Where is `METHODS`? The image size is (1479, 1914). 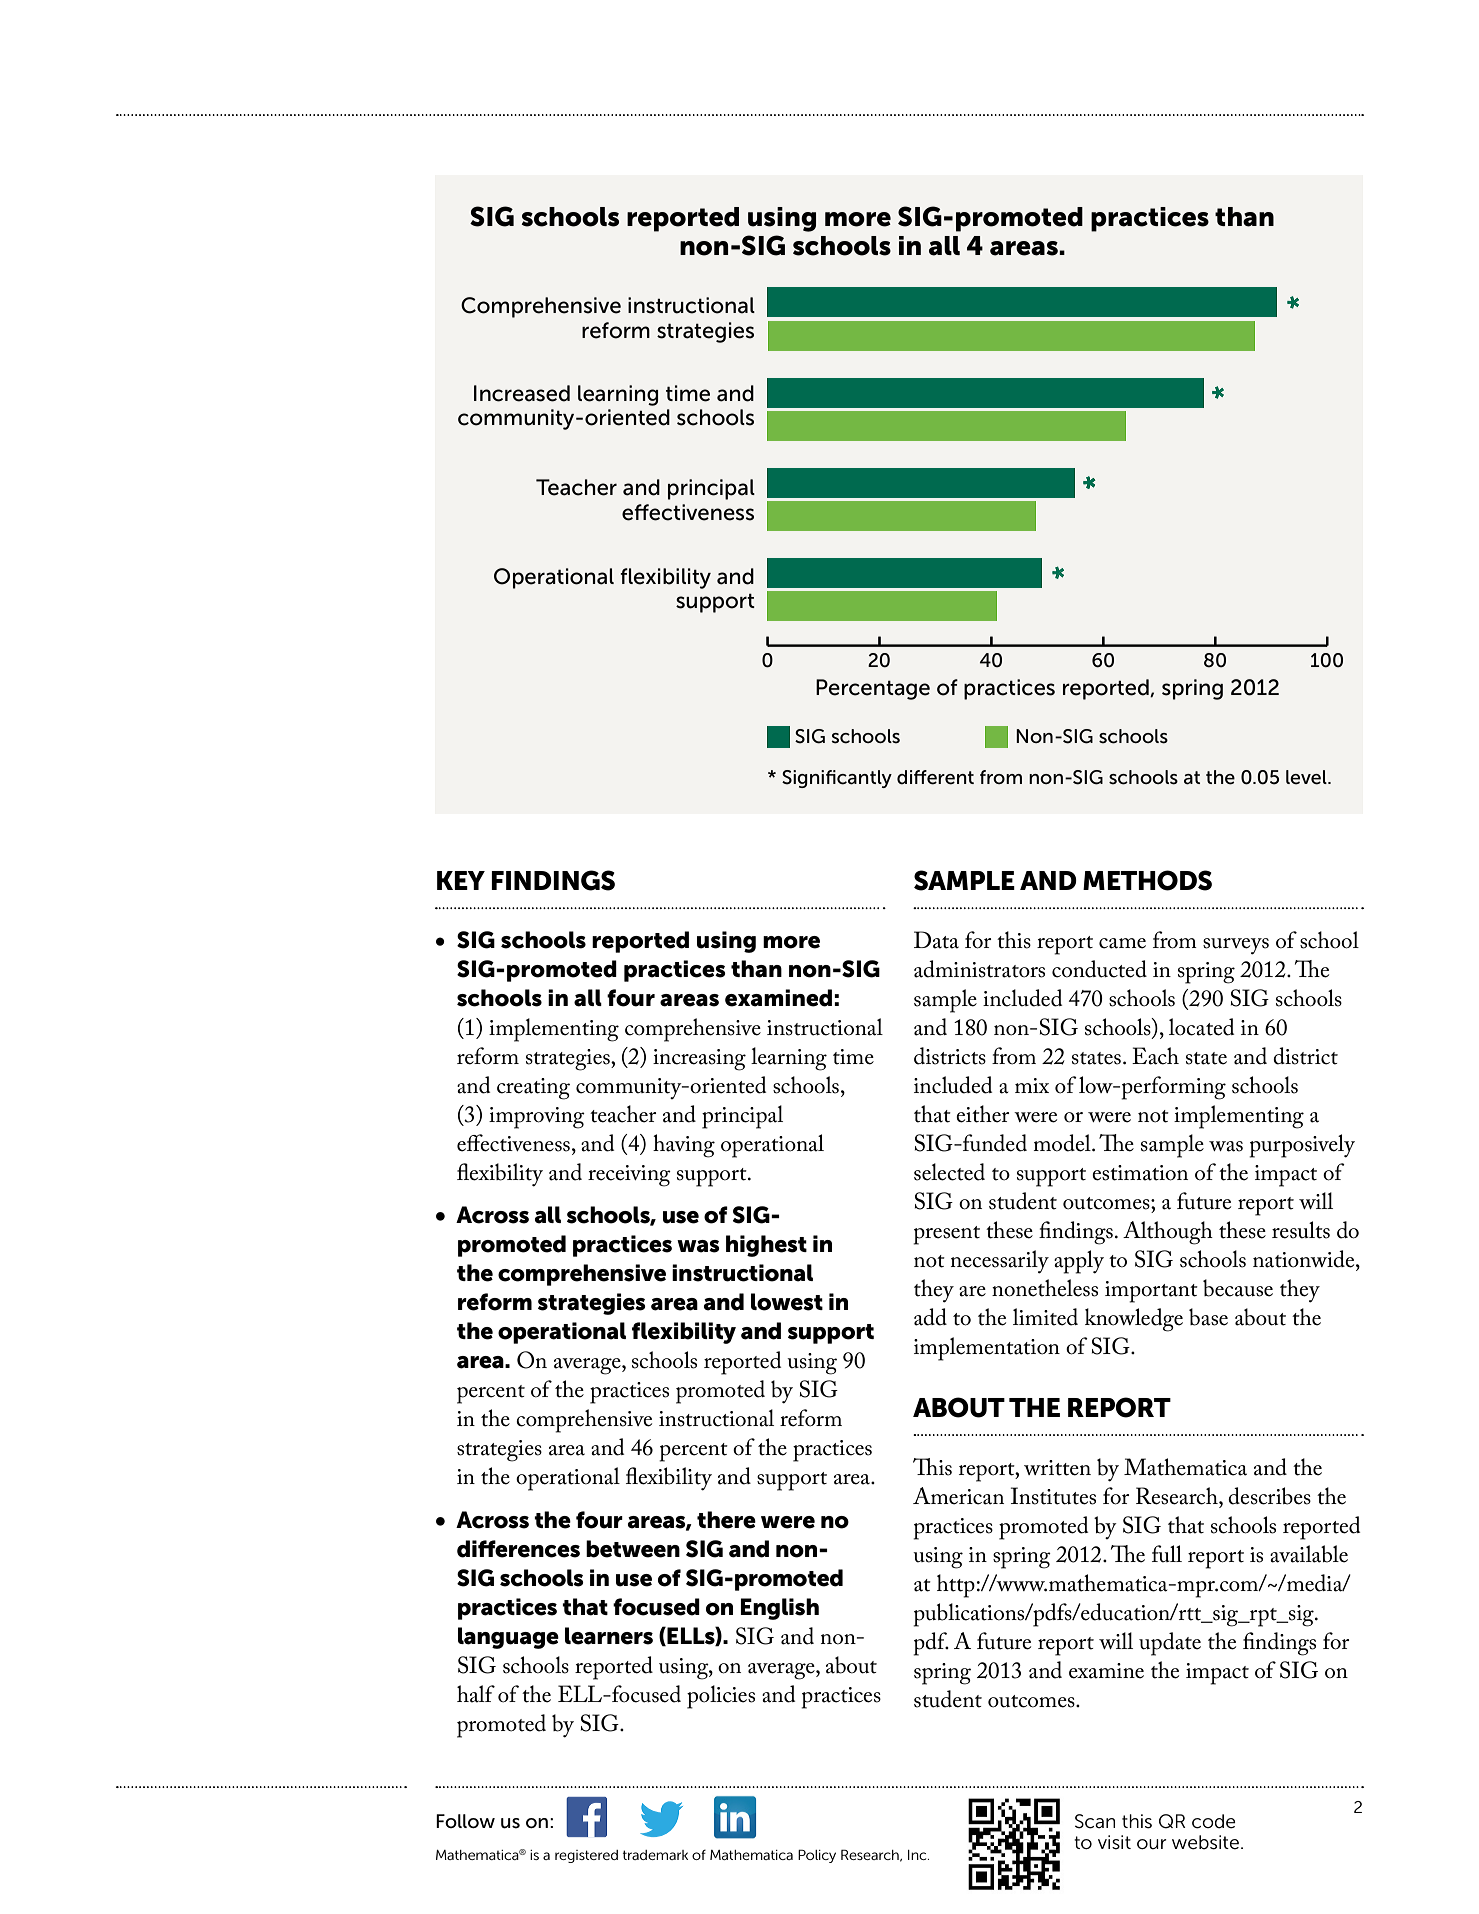
METHODS is located at coordinates (1147, 880).
